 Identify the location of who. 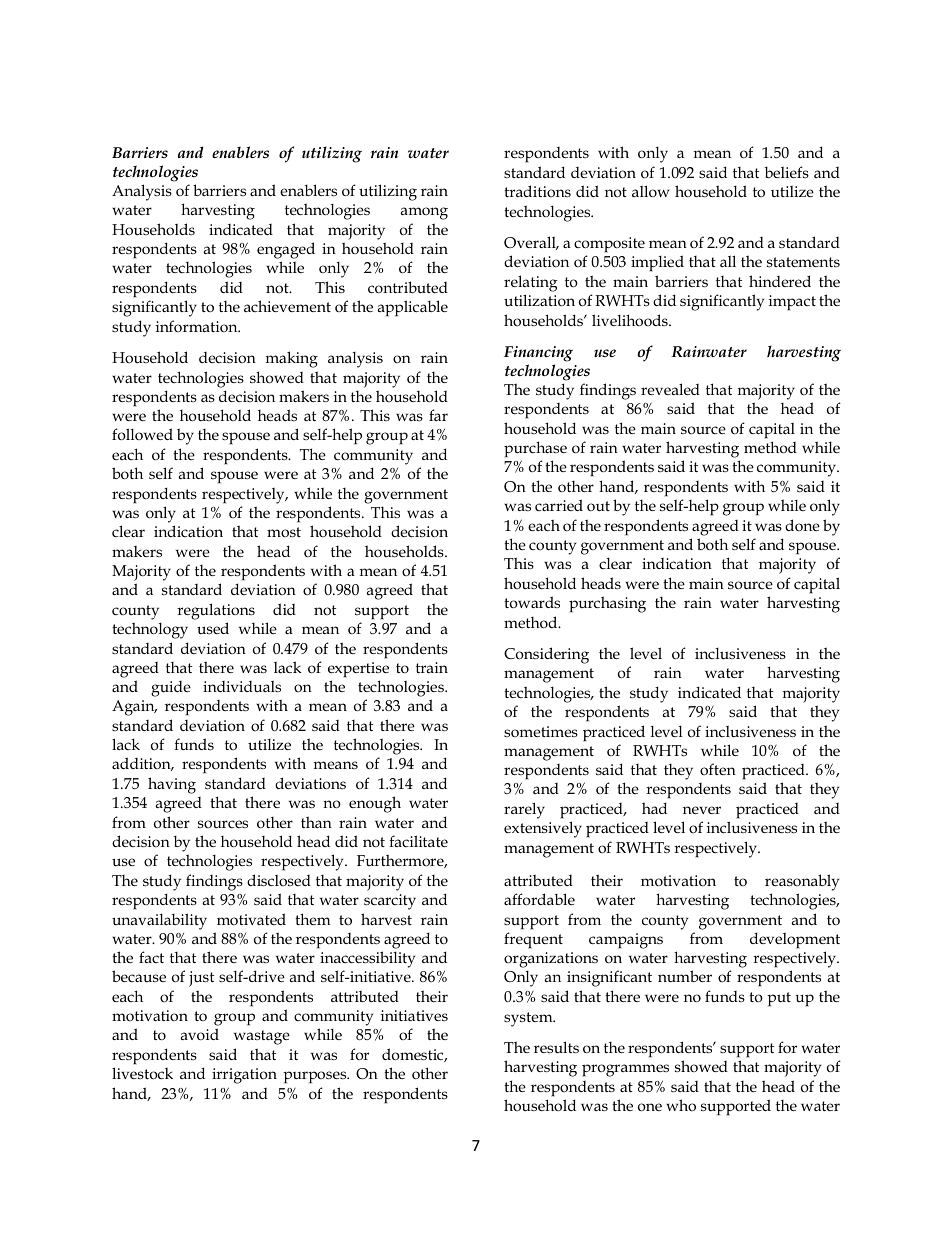
(681, 1105).
